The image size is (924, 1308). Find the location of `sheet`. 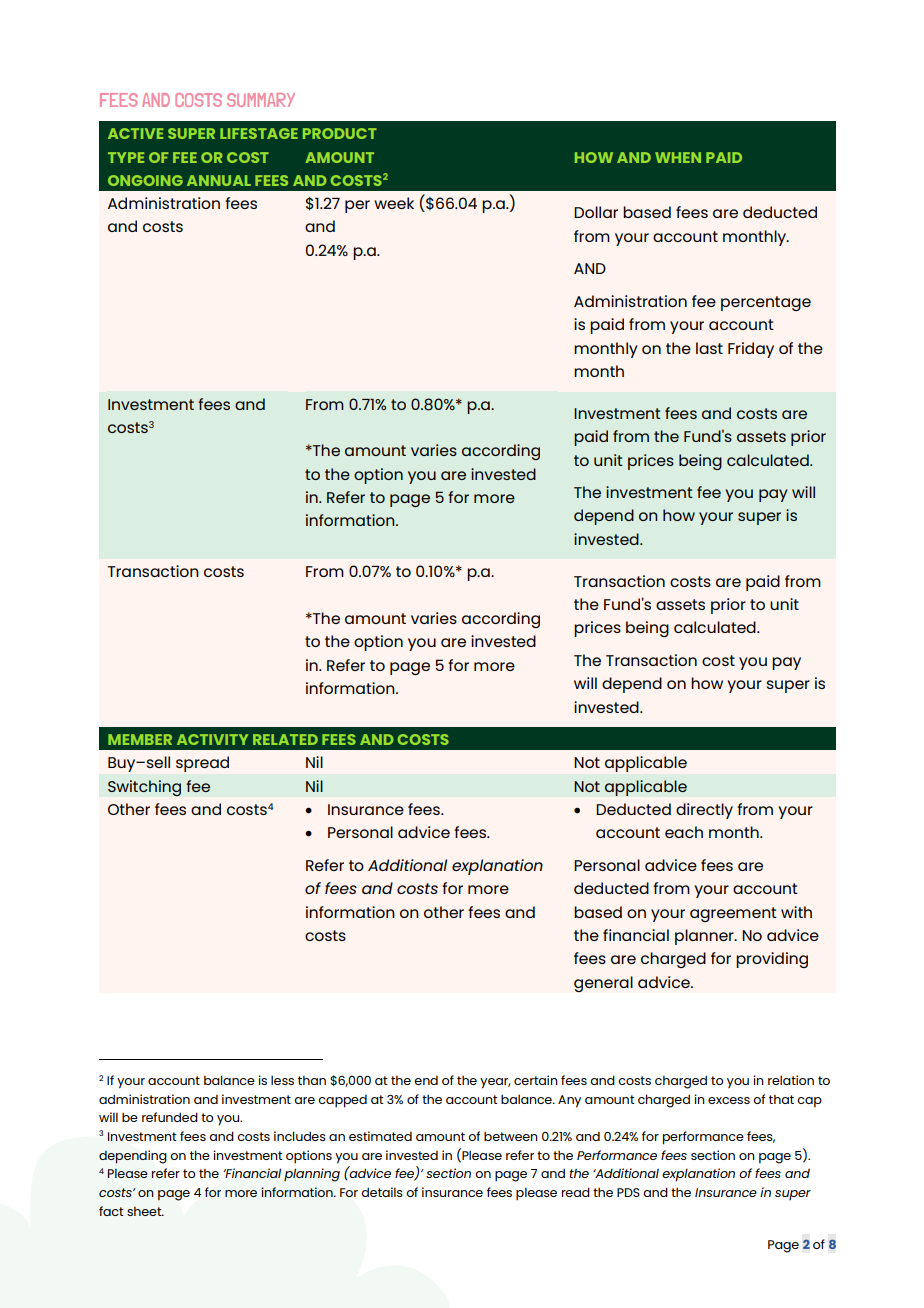

sheet is located at coordinates (145, 1211).
